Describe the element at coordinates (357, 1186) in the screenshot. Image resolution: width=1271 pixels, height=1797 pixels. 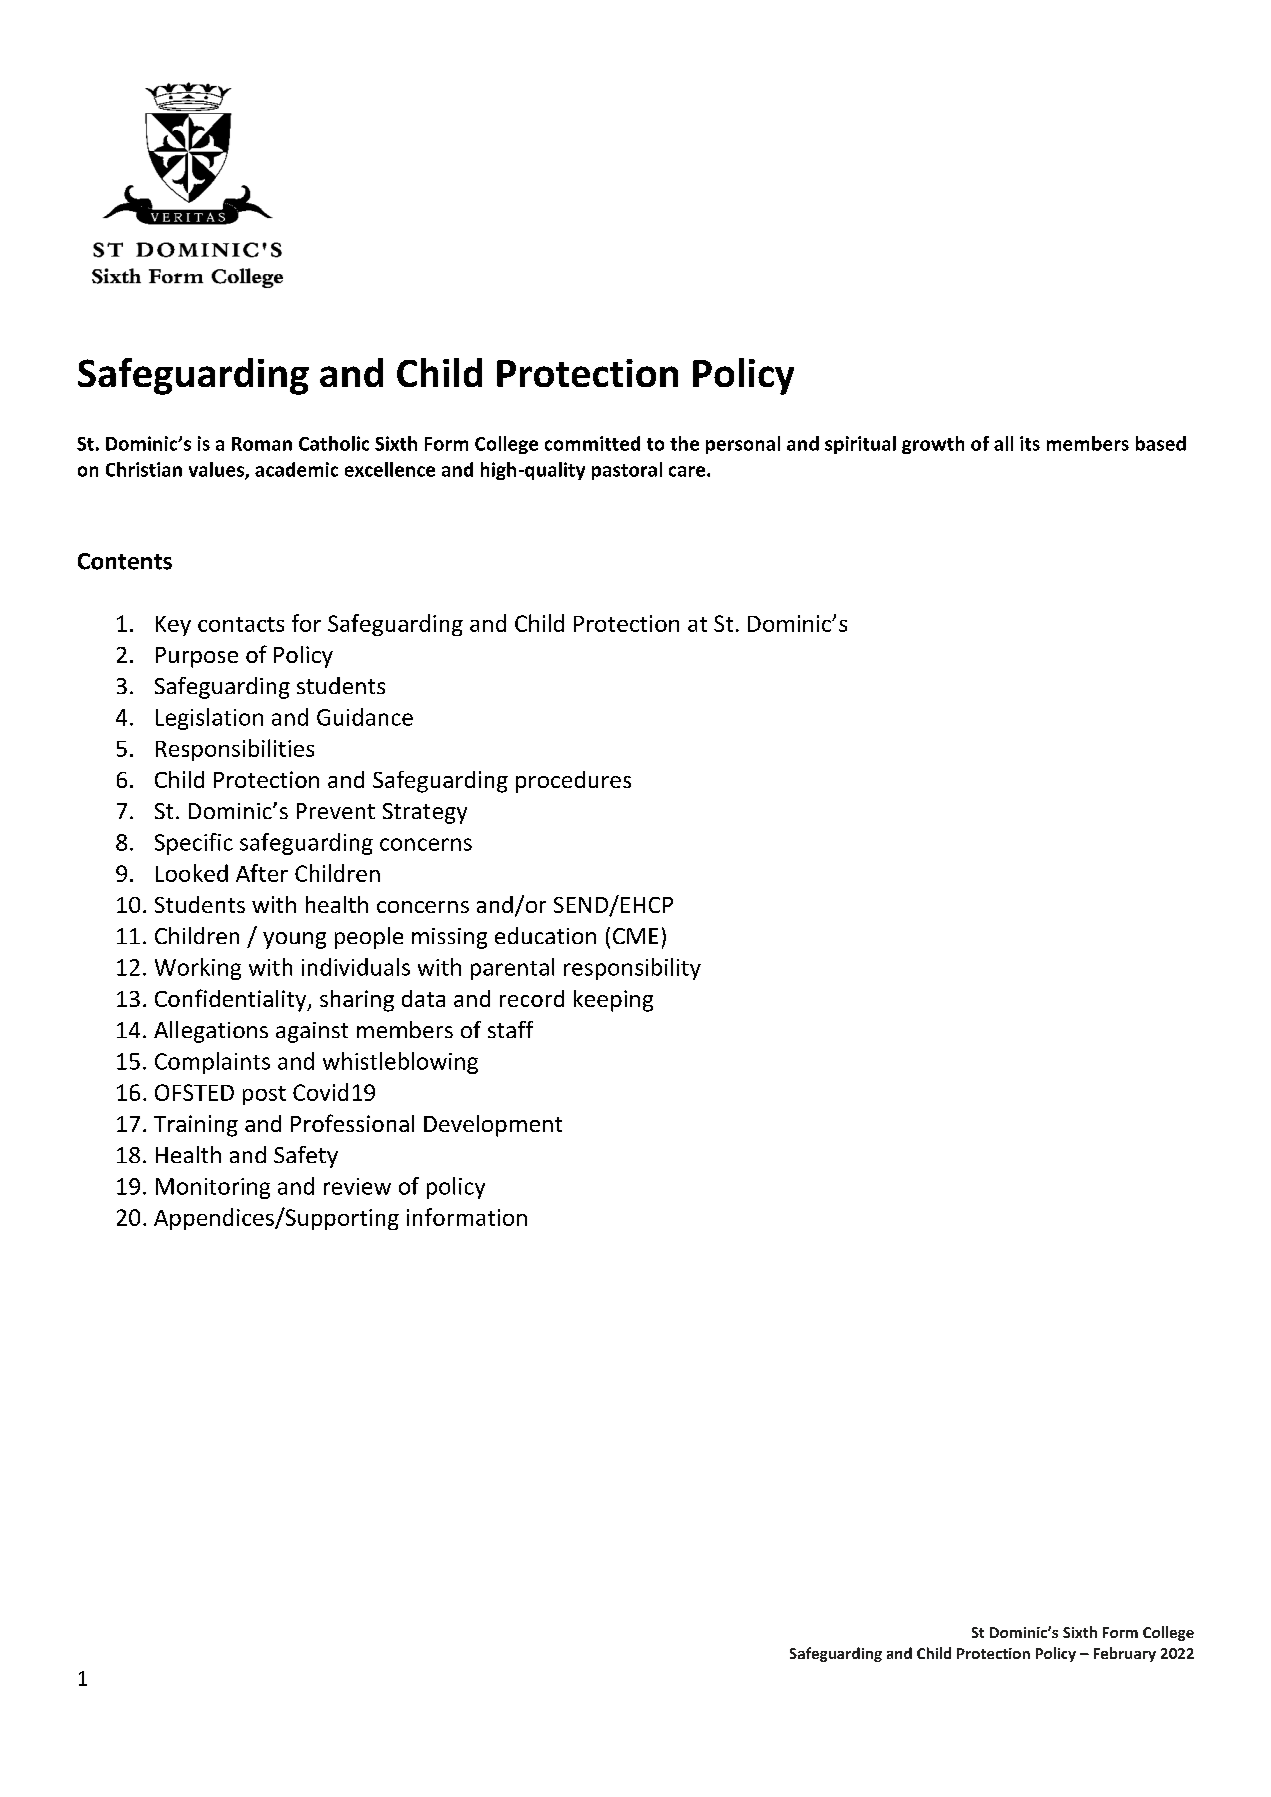
I see `review` at that location.
